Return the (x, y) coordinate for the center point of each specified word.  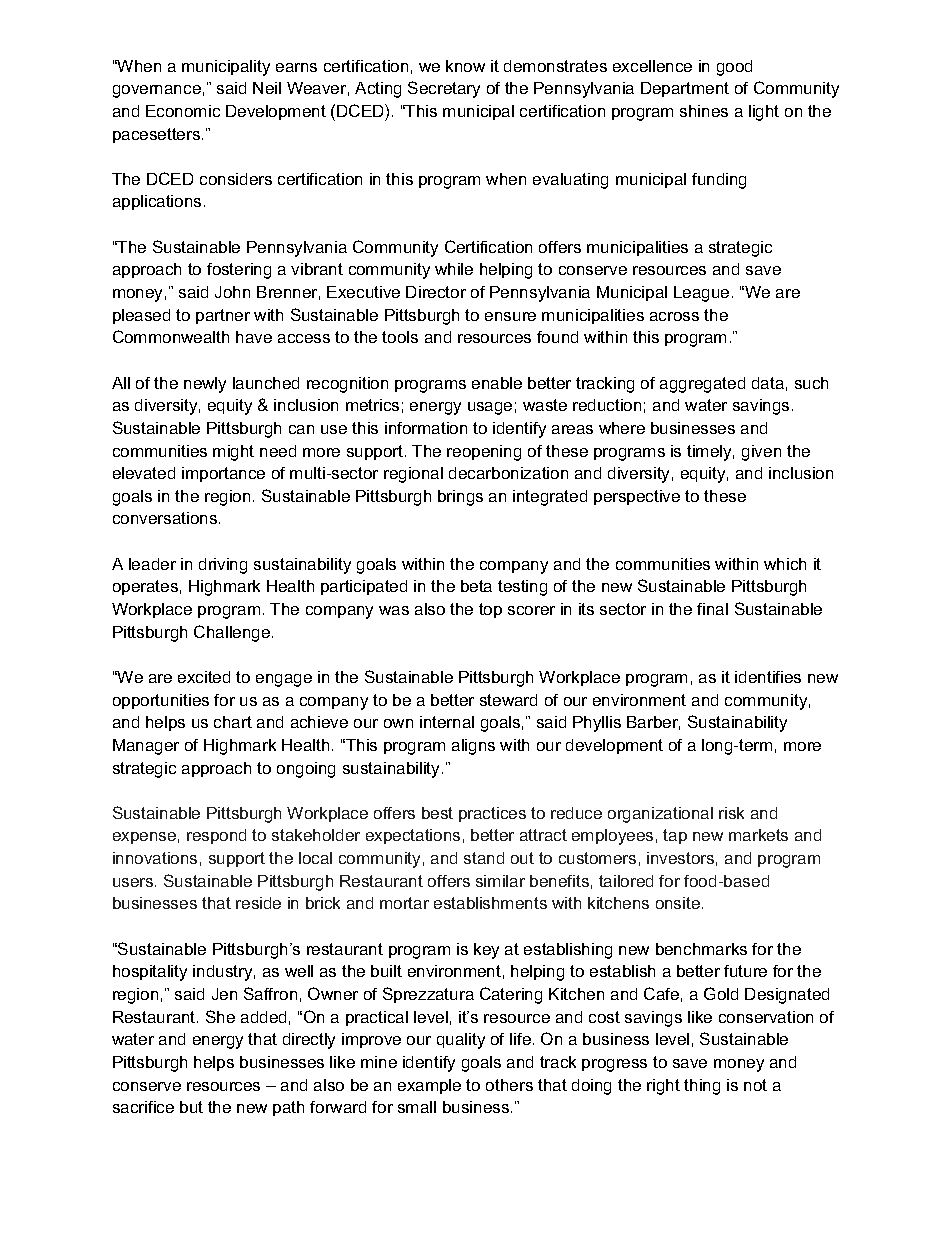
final (712, 609)
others (509, 1085)
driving (223, 566)
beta (476, 586)
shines (704, 111)
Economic (183, 111)
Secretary (444, 89)
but (191, 1107)
